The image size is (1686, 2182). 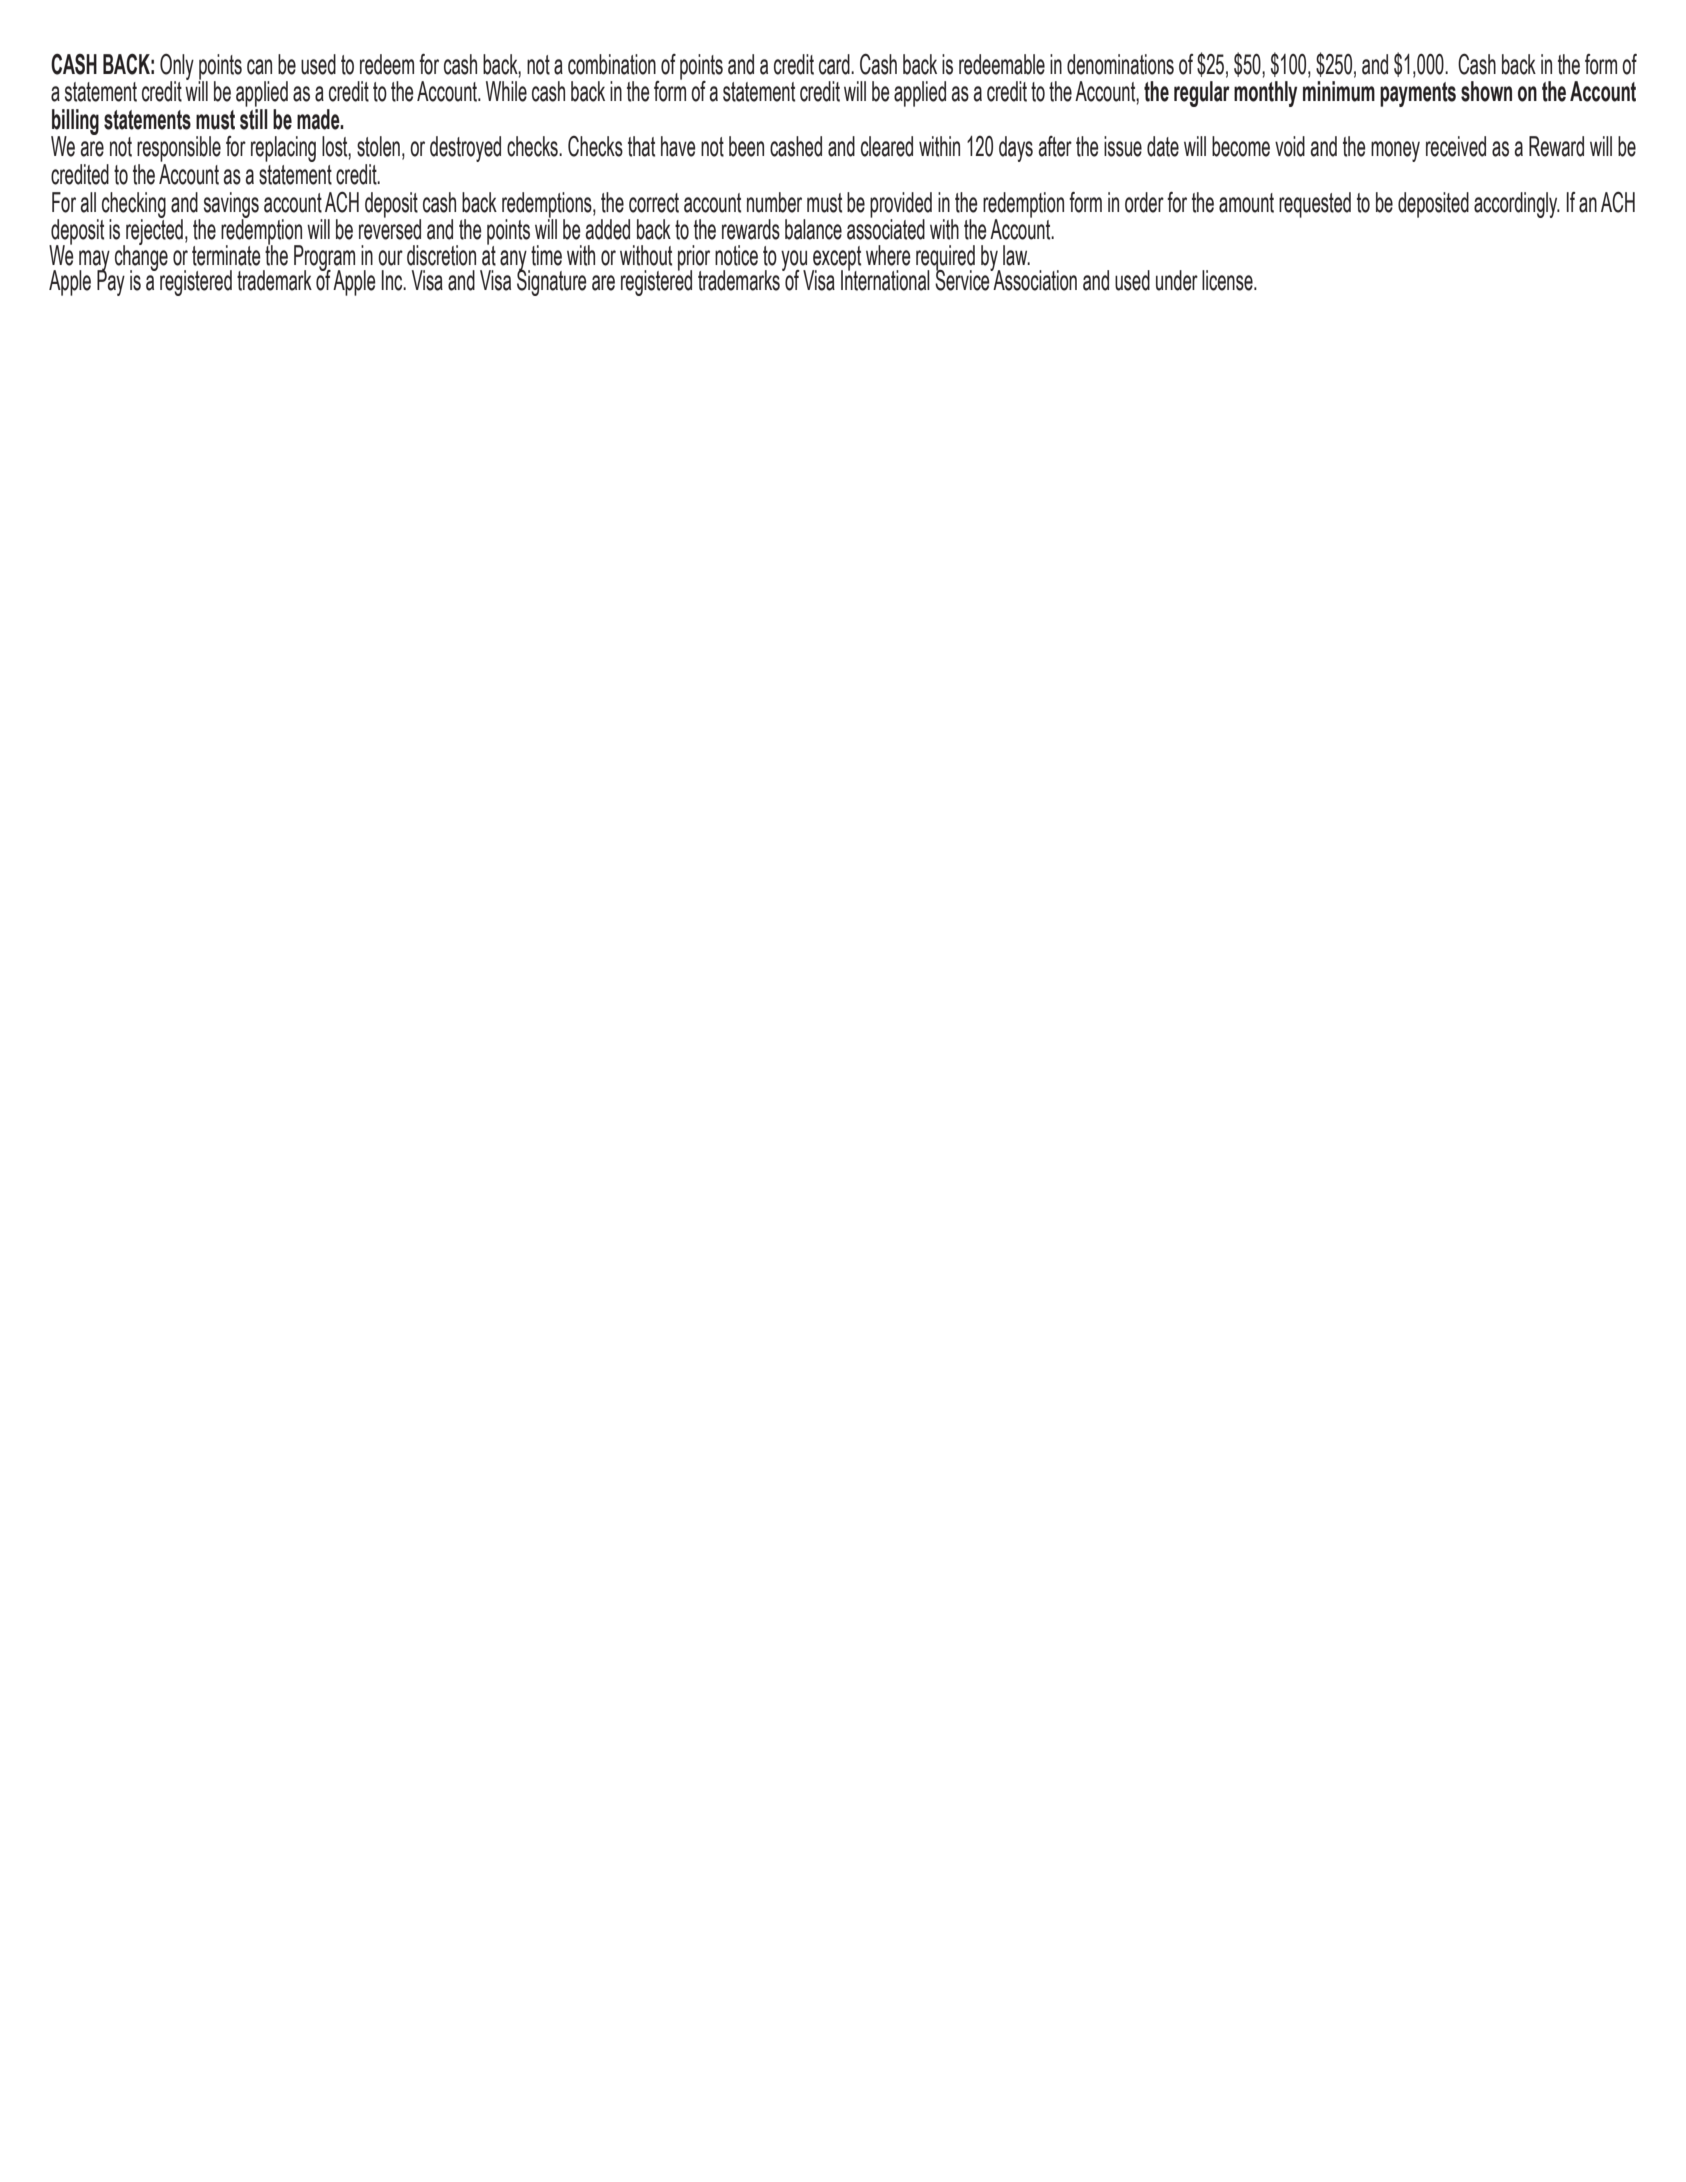 What do you see at coordinates (774, 202) in the image?
I see `number` at bounding box center [774, 202].
